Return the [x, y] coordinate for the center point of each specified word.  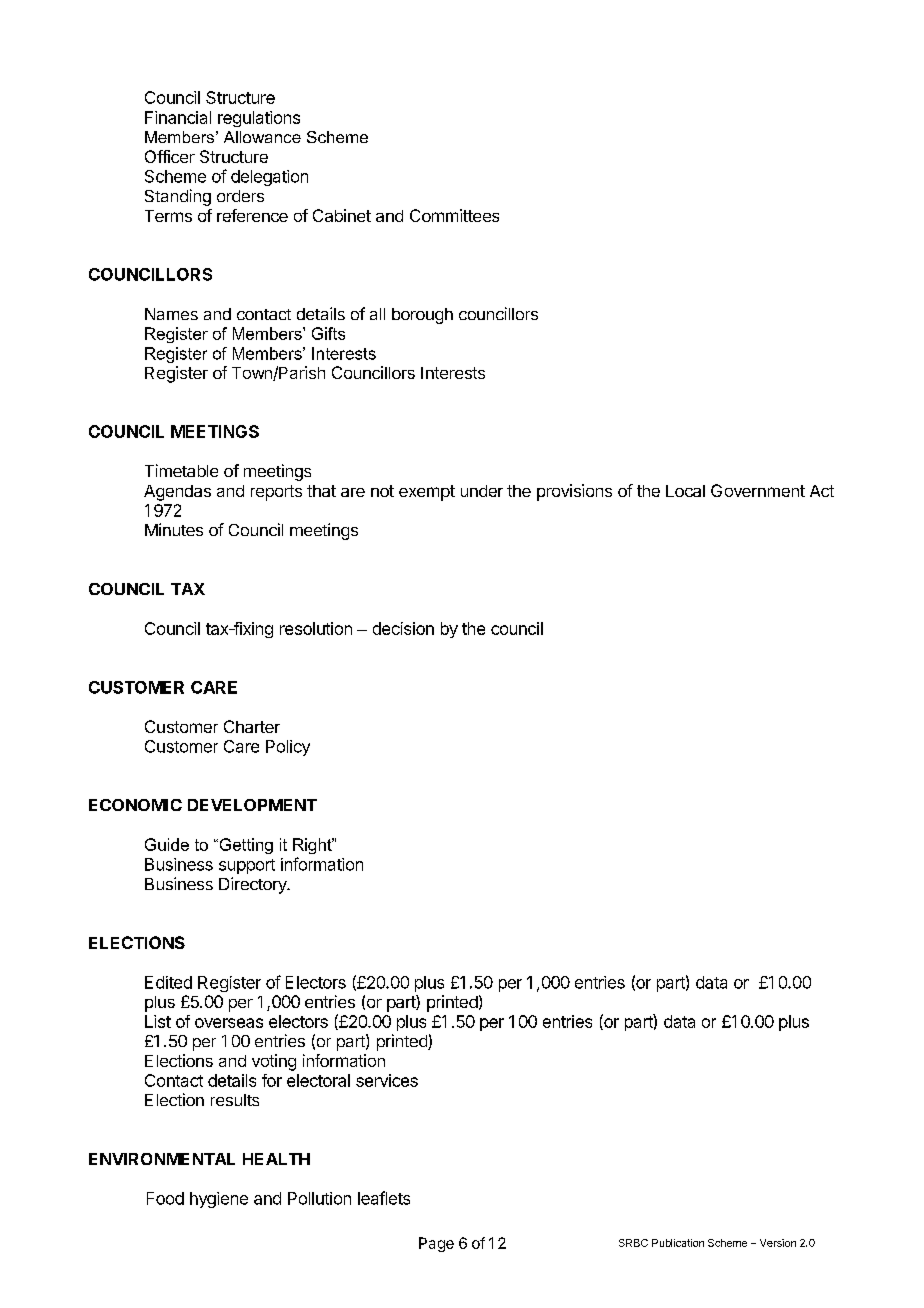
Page [436, 1244]
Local [685, 491]
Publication [678, 1243]
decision [403, 628]
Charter [252, 726]
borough [422, 316]
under [482, 491]
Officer [170, 156]
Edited [168, 982]
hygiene [219, 1200]
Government [758, 490]
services [387, 1080]
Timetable [181, 470]
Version [778, 1243]
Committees [454, 215]
